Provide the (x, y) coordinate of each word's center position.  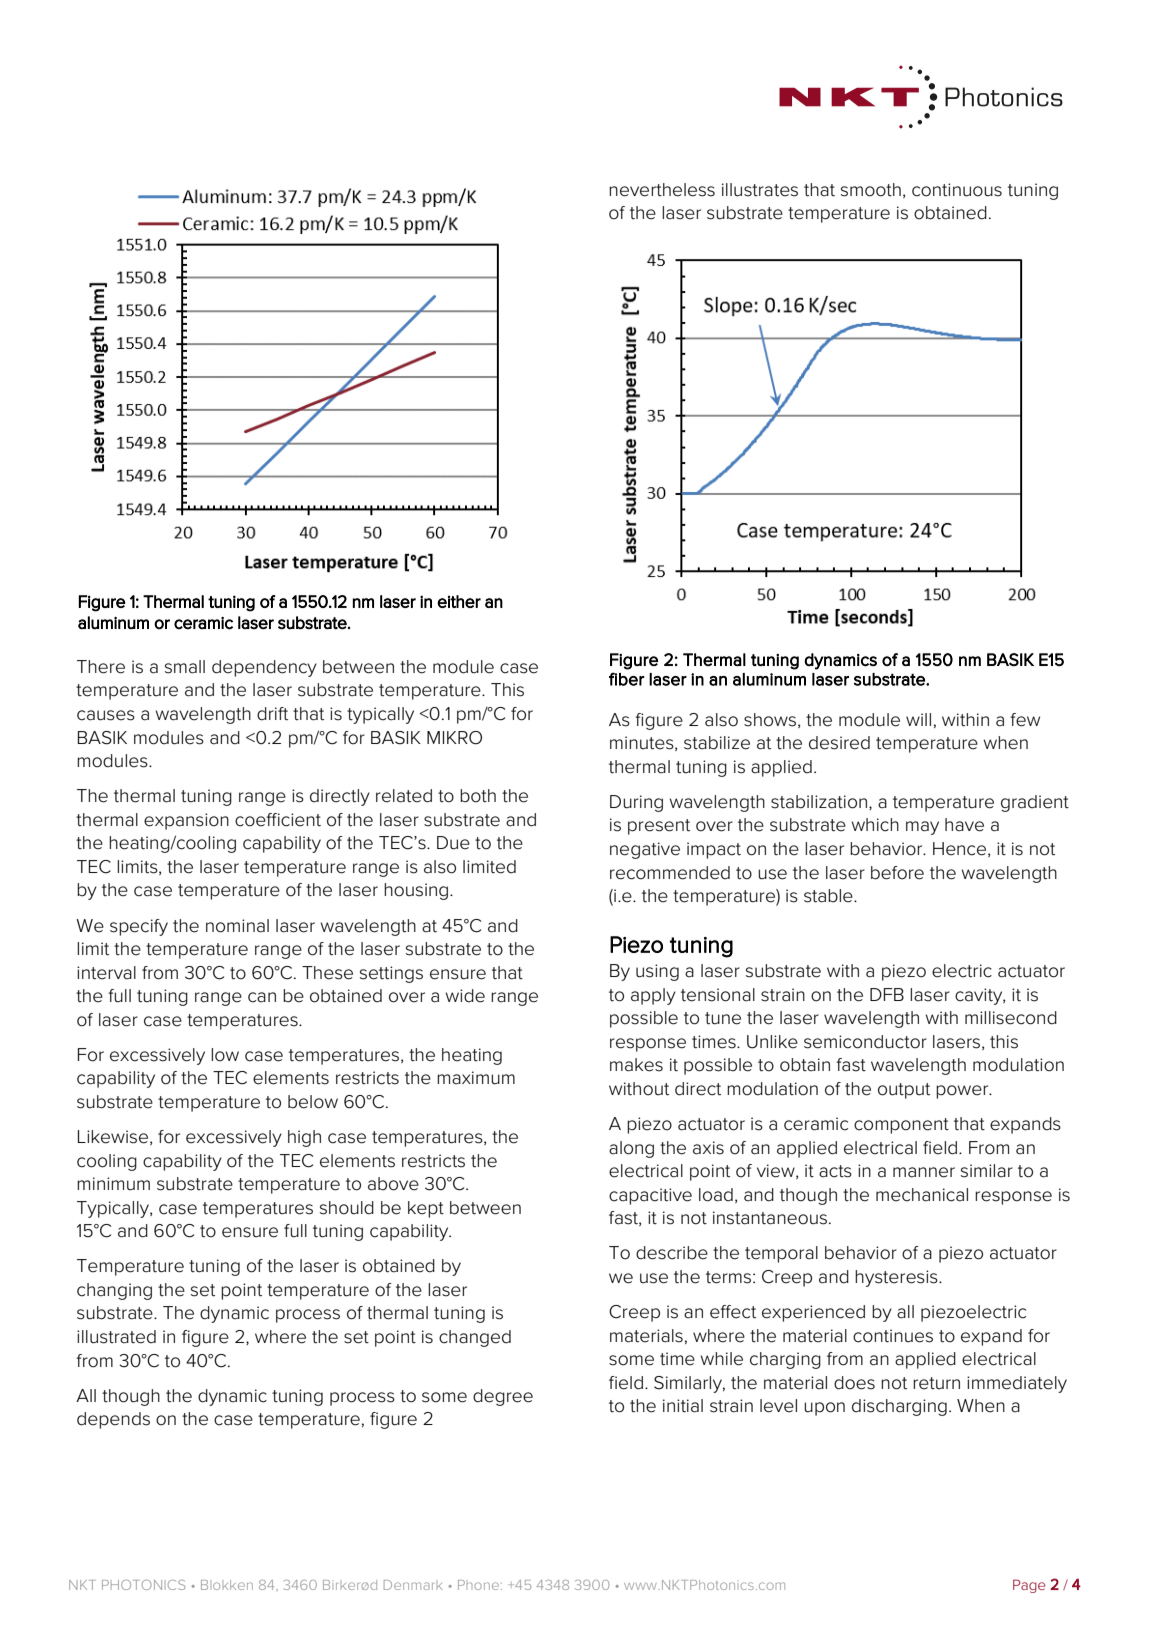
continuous (957, 190)
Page (1029, 1586)
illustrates (760, 190)
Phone (480, 1585)
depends (113, 1420)
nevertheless (662, 190)
